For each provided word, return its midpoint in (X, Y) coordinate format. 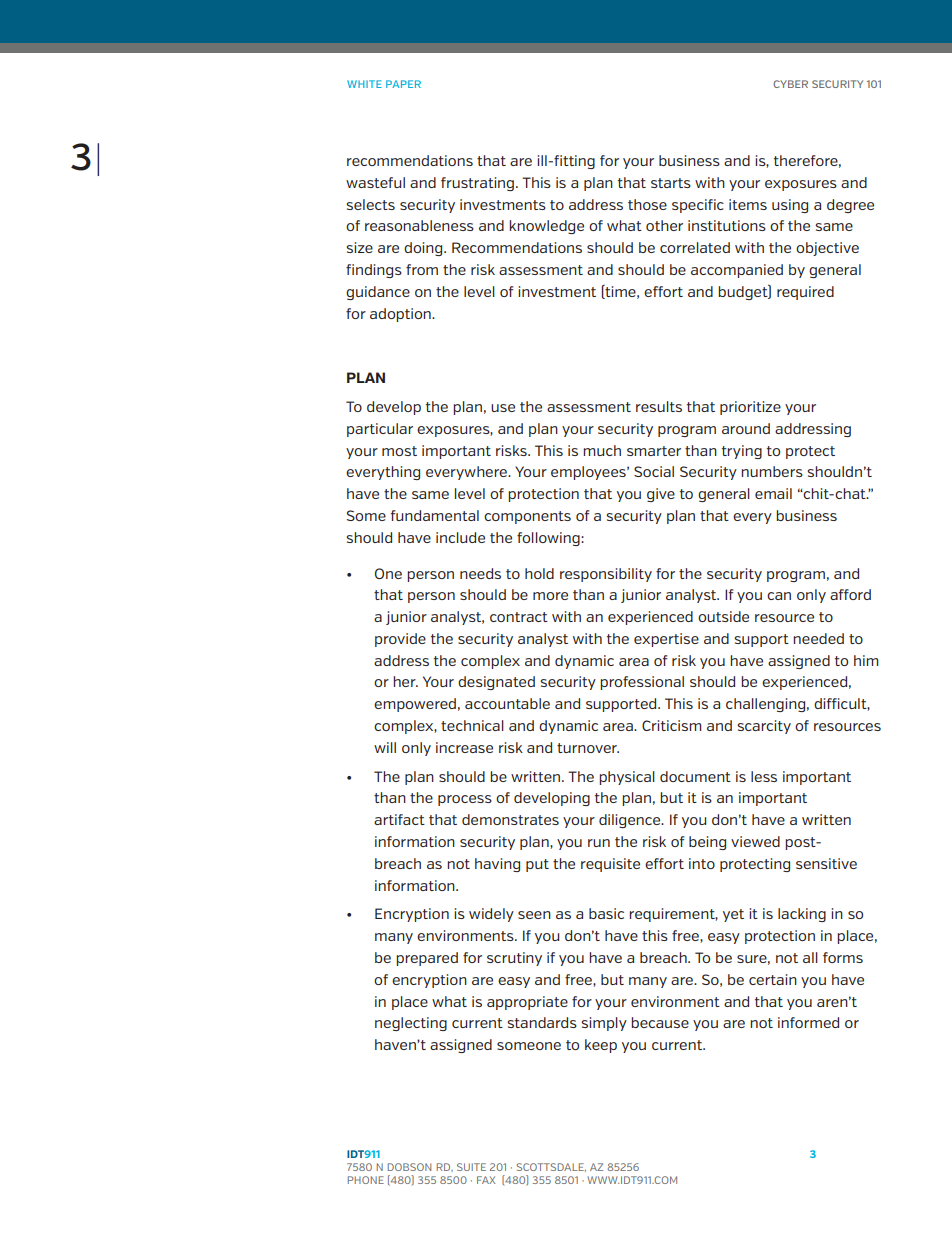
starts (671, 183)
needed (818, 638)
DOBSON (409, 1167)
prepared (427, 959)
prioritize (750, 408)
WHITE (364, 84)
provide (400, 640)
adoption (401, 315)
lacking (802, 915)
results (659, 406)
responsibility (606, 575)
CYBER (790, 84)
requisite (610, 865)
